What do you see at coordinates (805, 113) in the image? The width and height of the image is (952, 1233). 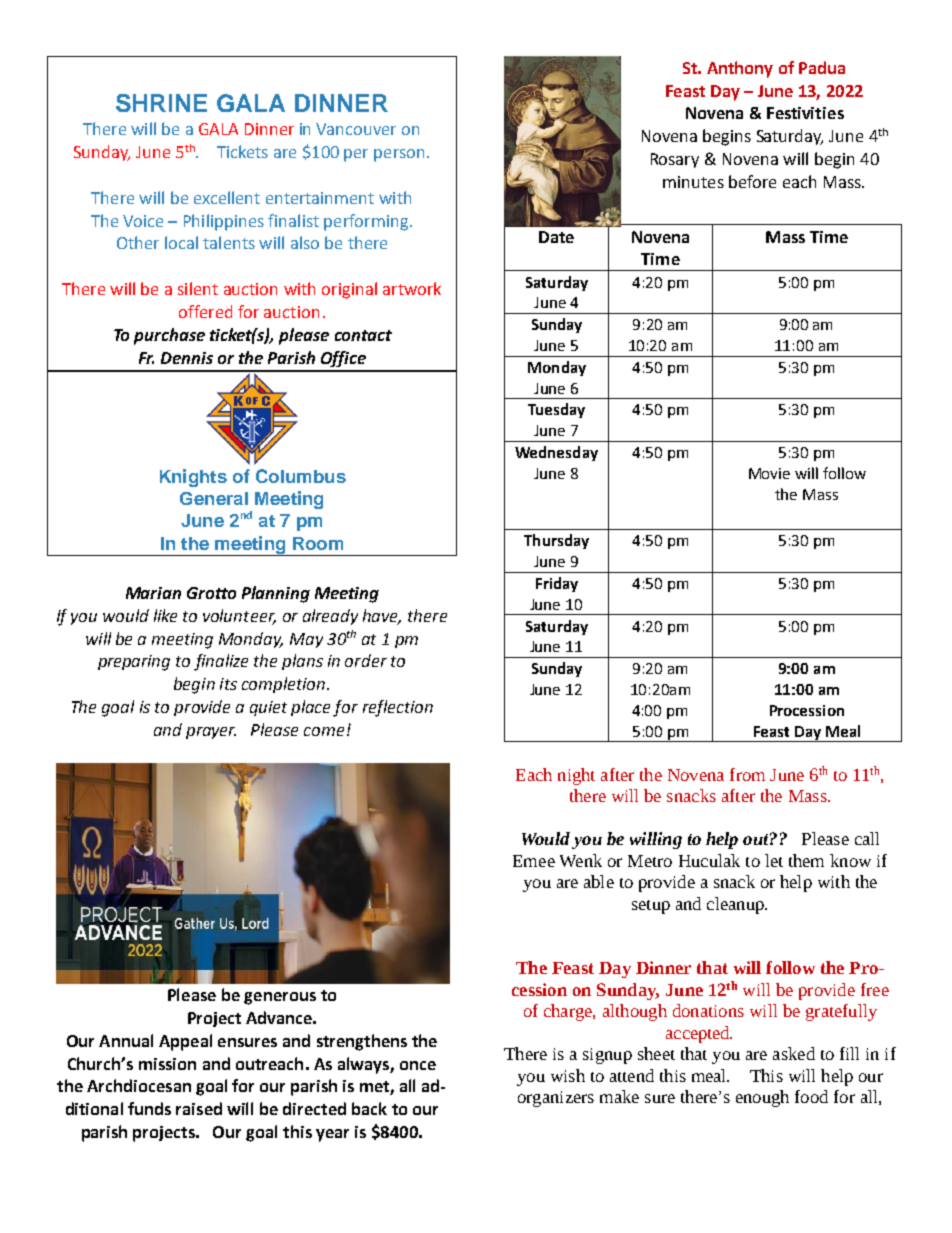 I see `Festivities` at bounding box center [805, 113].
